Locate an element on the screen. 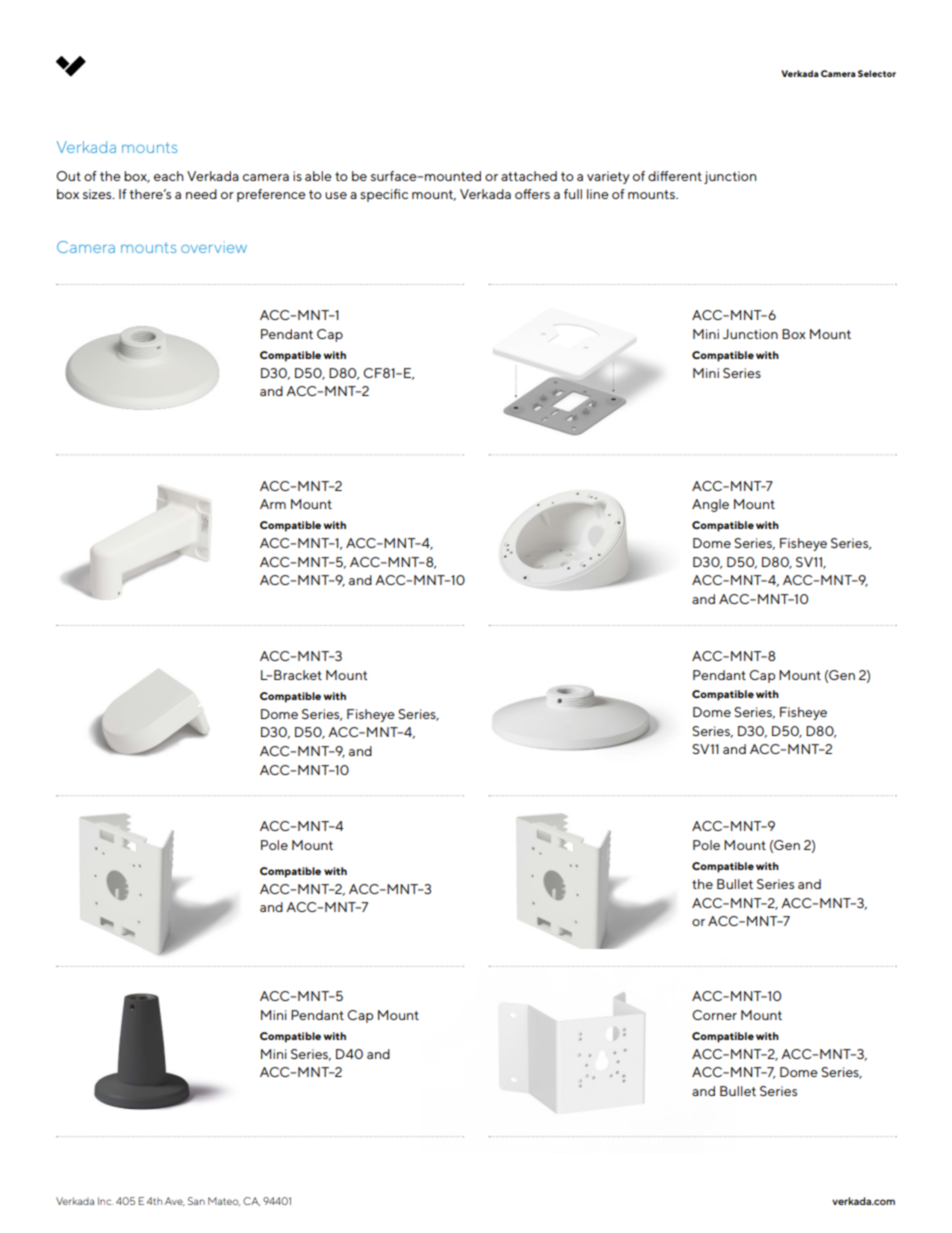  Arm is located at coordinates (273, 504).
